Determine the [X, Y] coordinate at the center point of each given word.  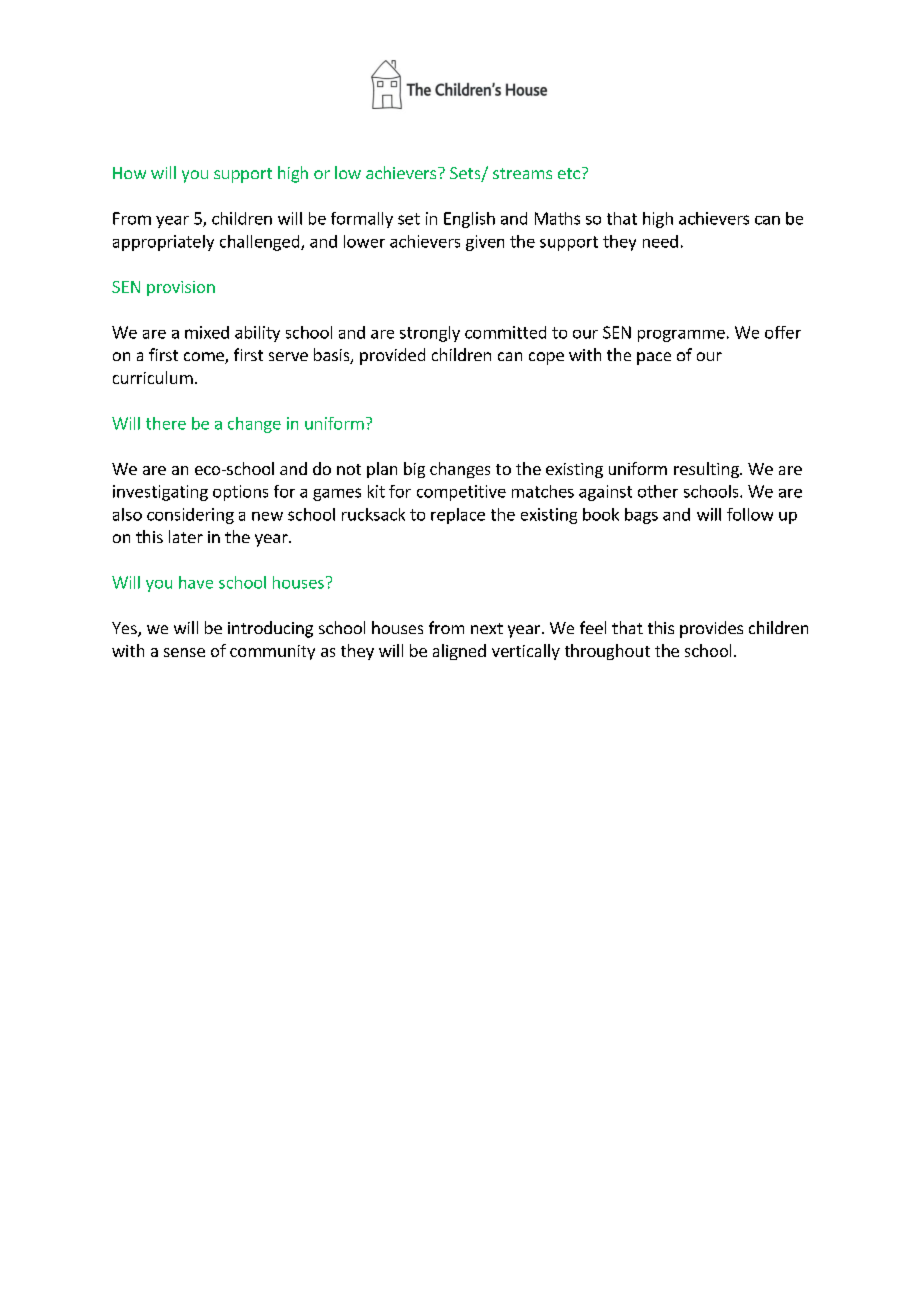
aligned [459, 652]
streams [522, 173]
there [166, 423]
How [129, 173]
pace [654, 358]
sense [184, 652]
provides [711, 629]
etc [569, 173]
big [414, 470]
